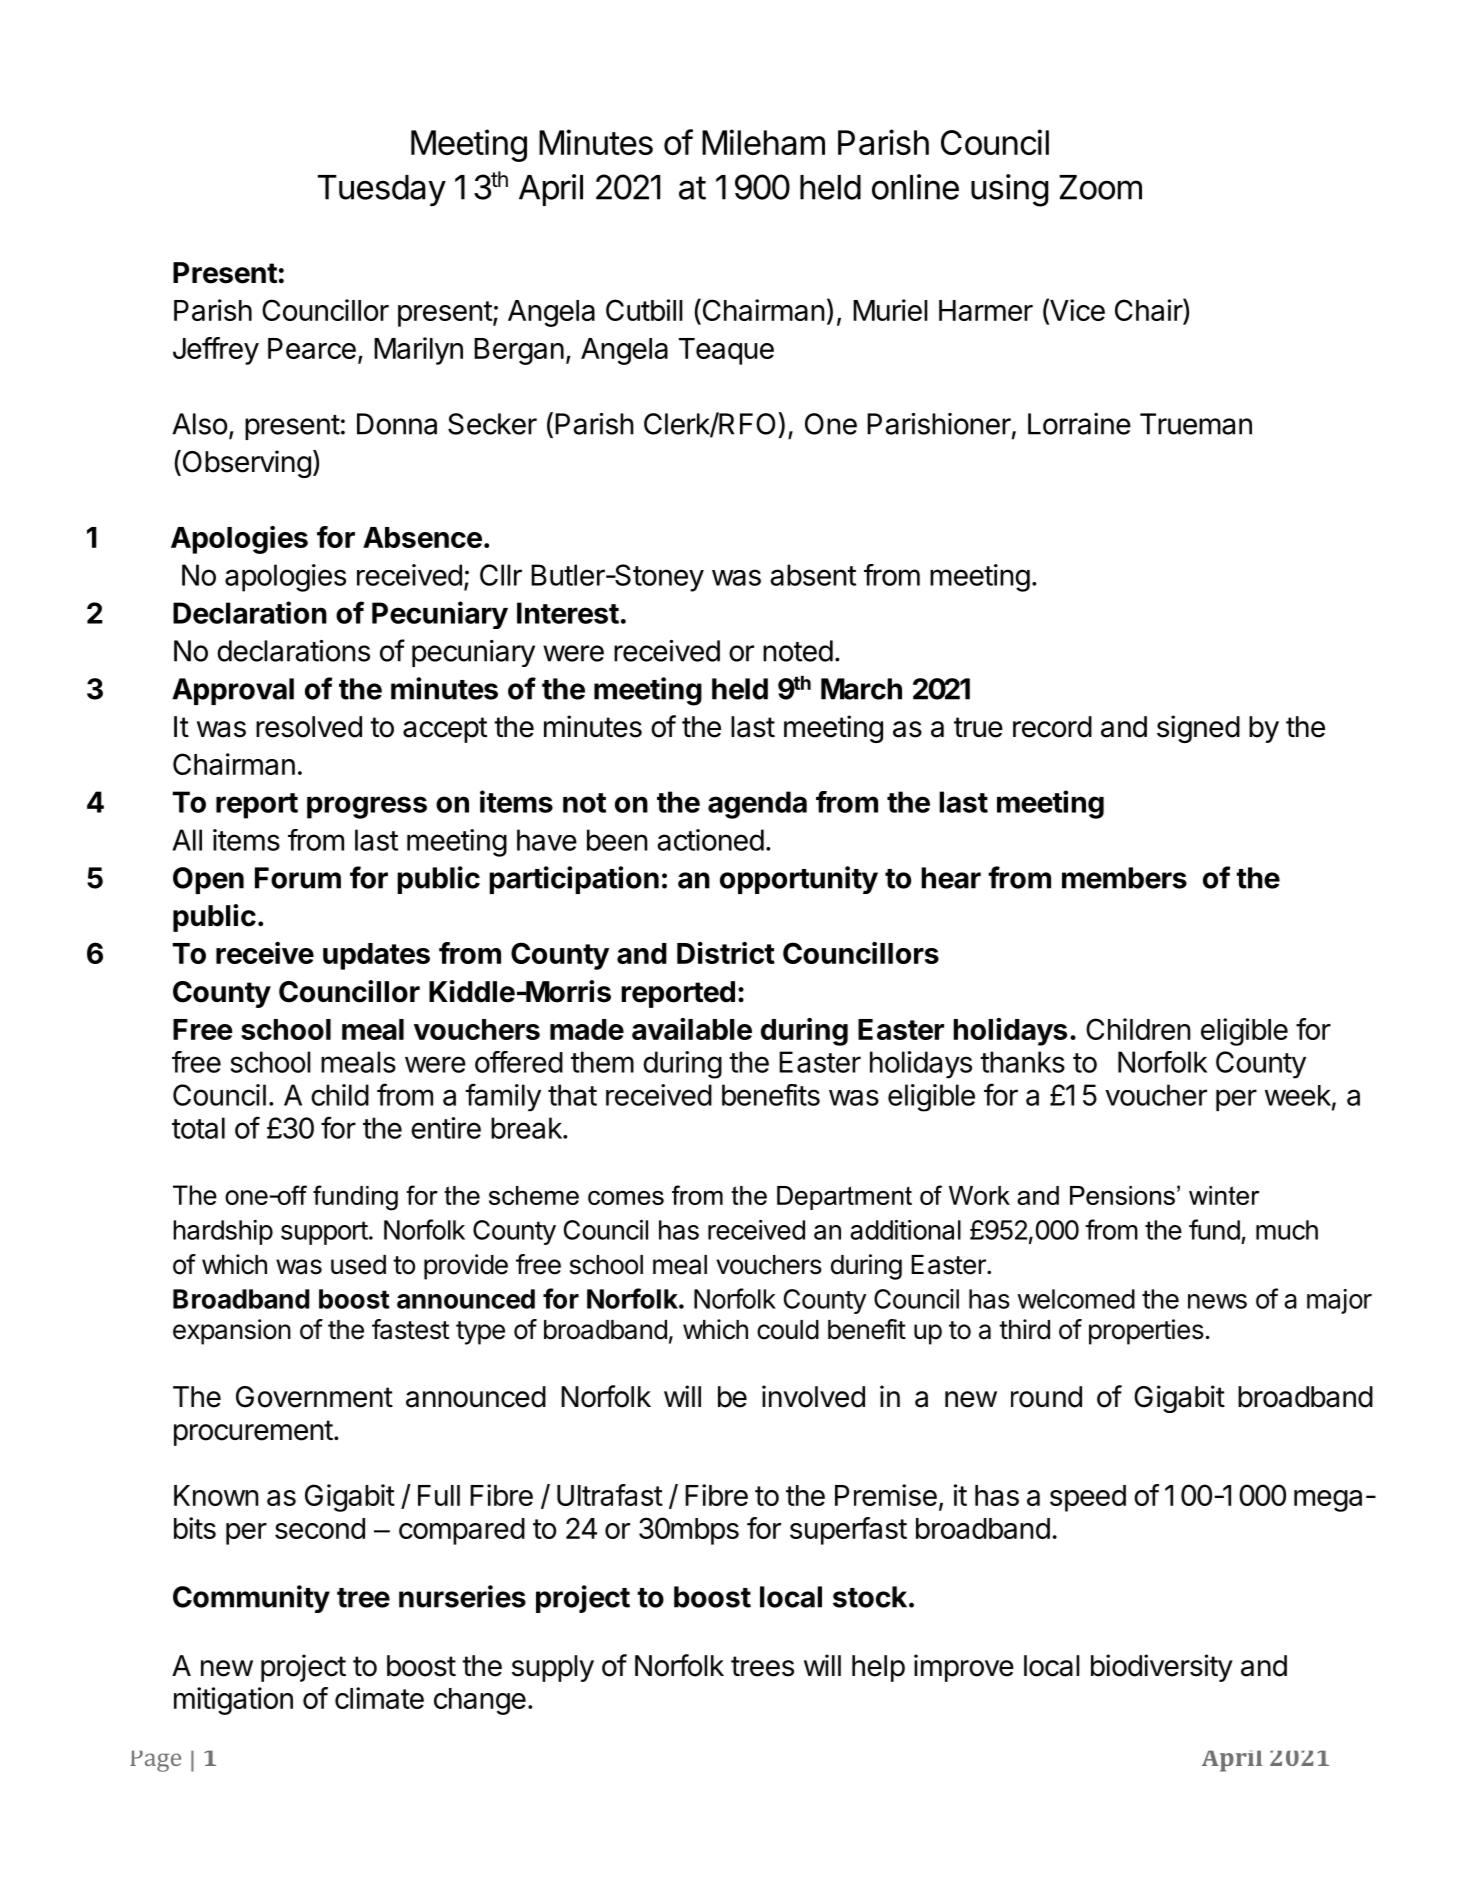  I want to click on updates, so click(376, 956).
